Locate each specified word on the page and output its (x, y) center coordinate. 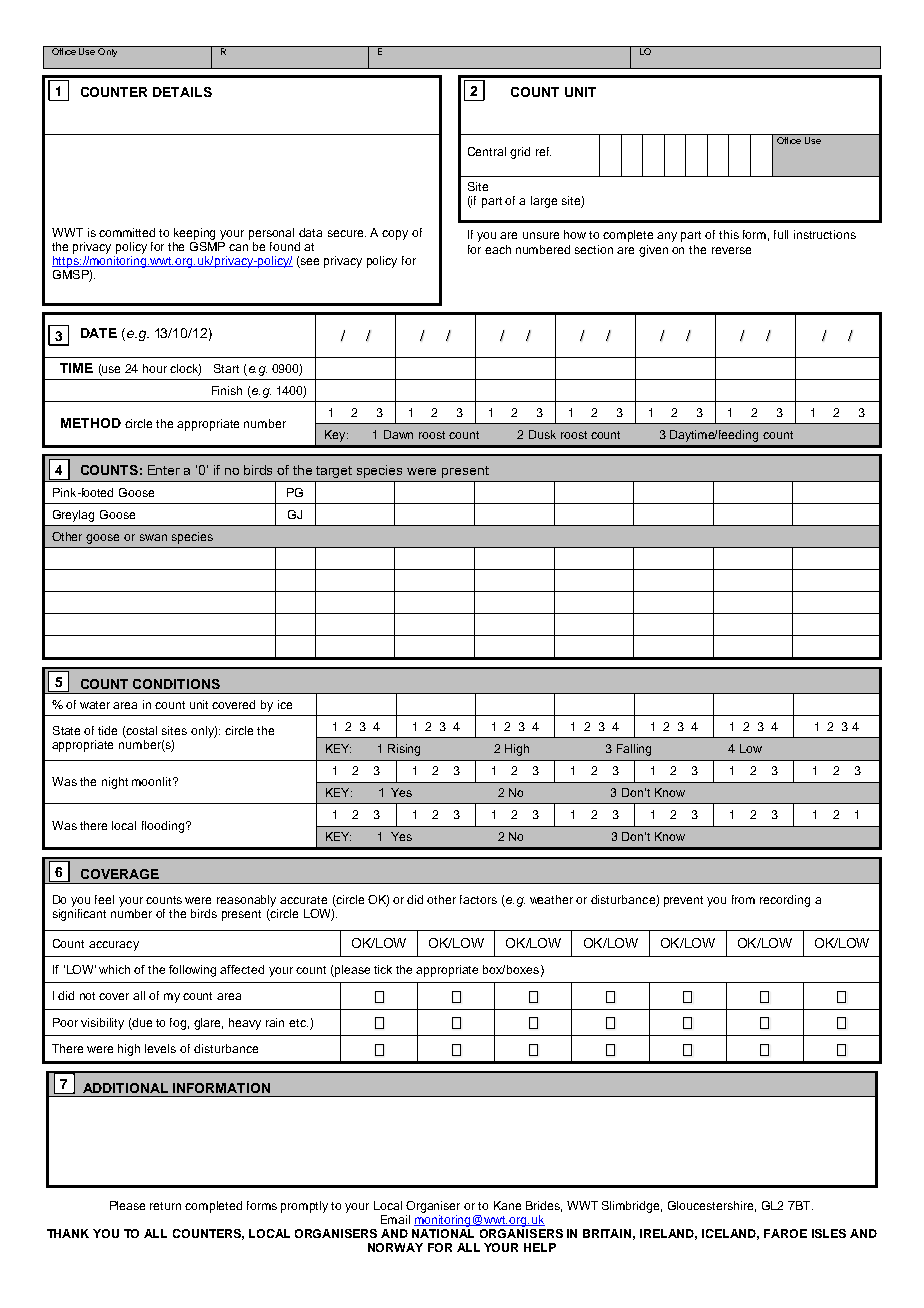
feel (104, 899)
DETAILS (182, 92)
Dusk (542, 434)
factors (478, 899)
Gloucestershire (712, 1206)
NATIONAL (443, 1232)
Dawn (398, 434)
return (165, 1206)
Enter (164, 470)
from (743, 899)
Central (487, 151)
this (729, 234)
